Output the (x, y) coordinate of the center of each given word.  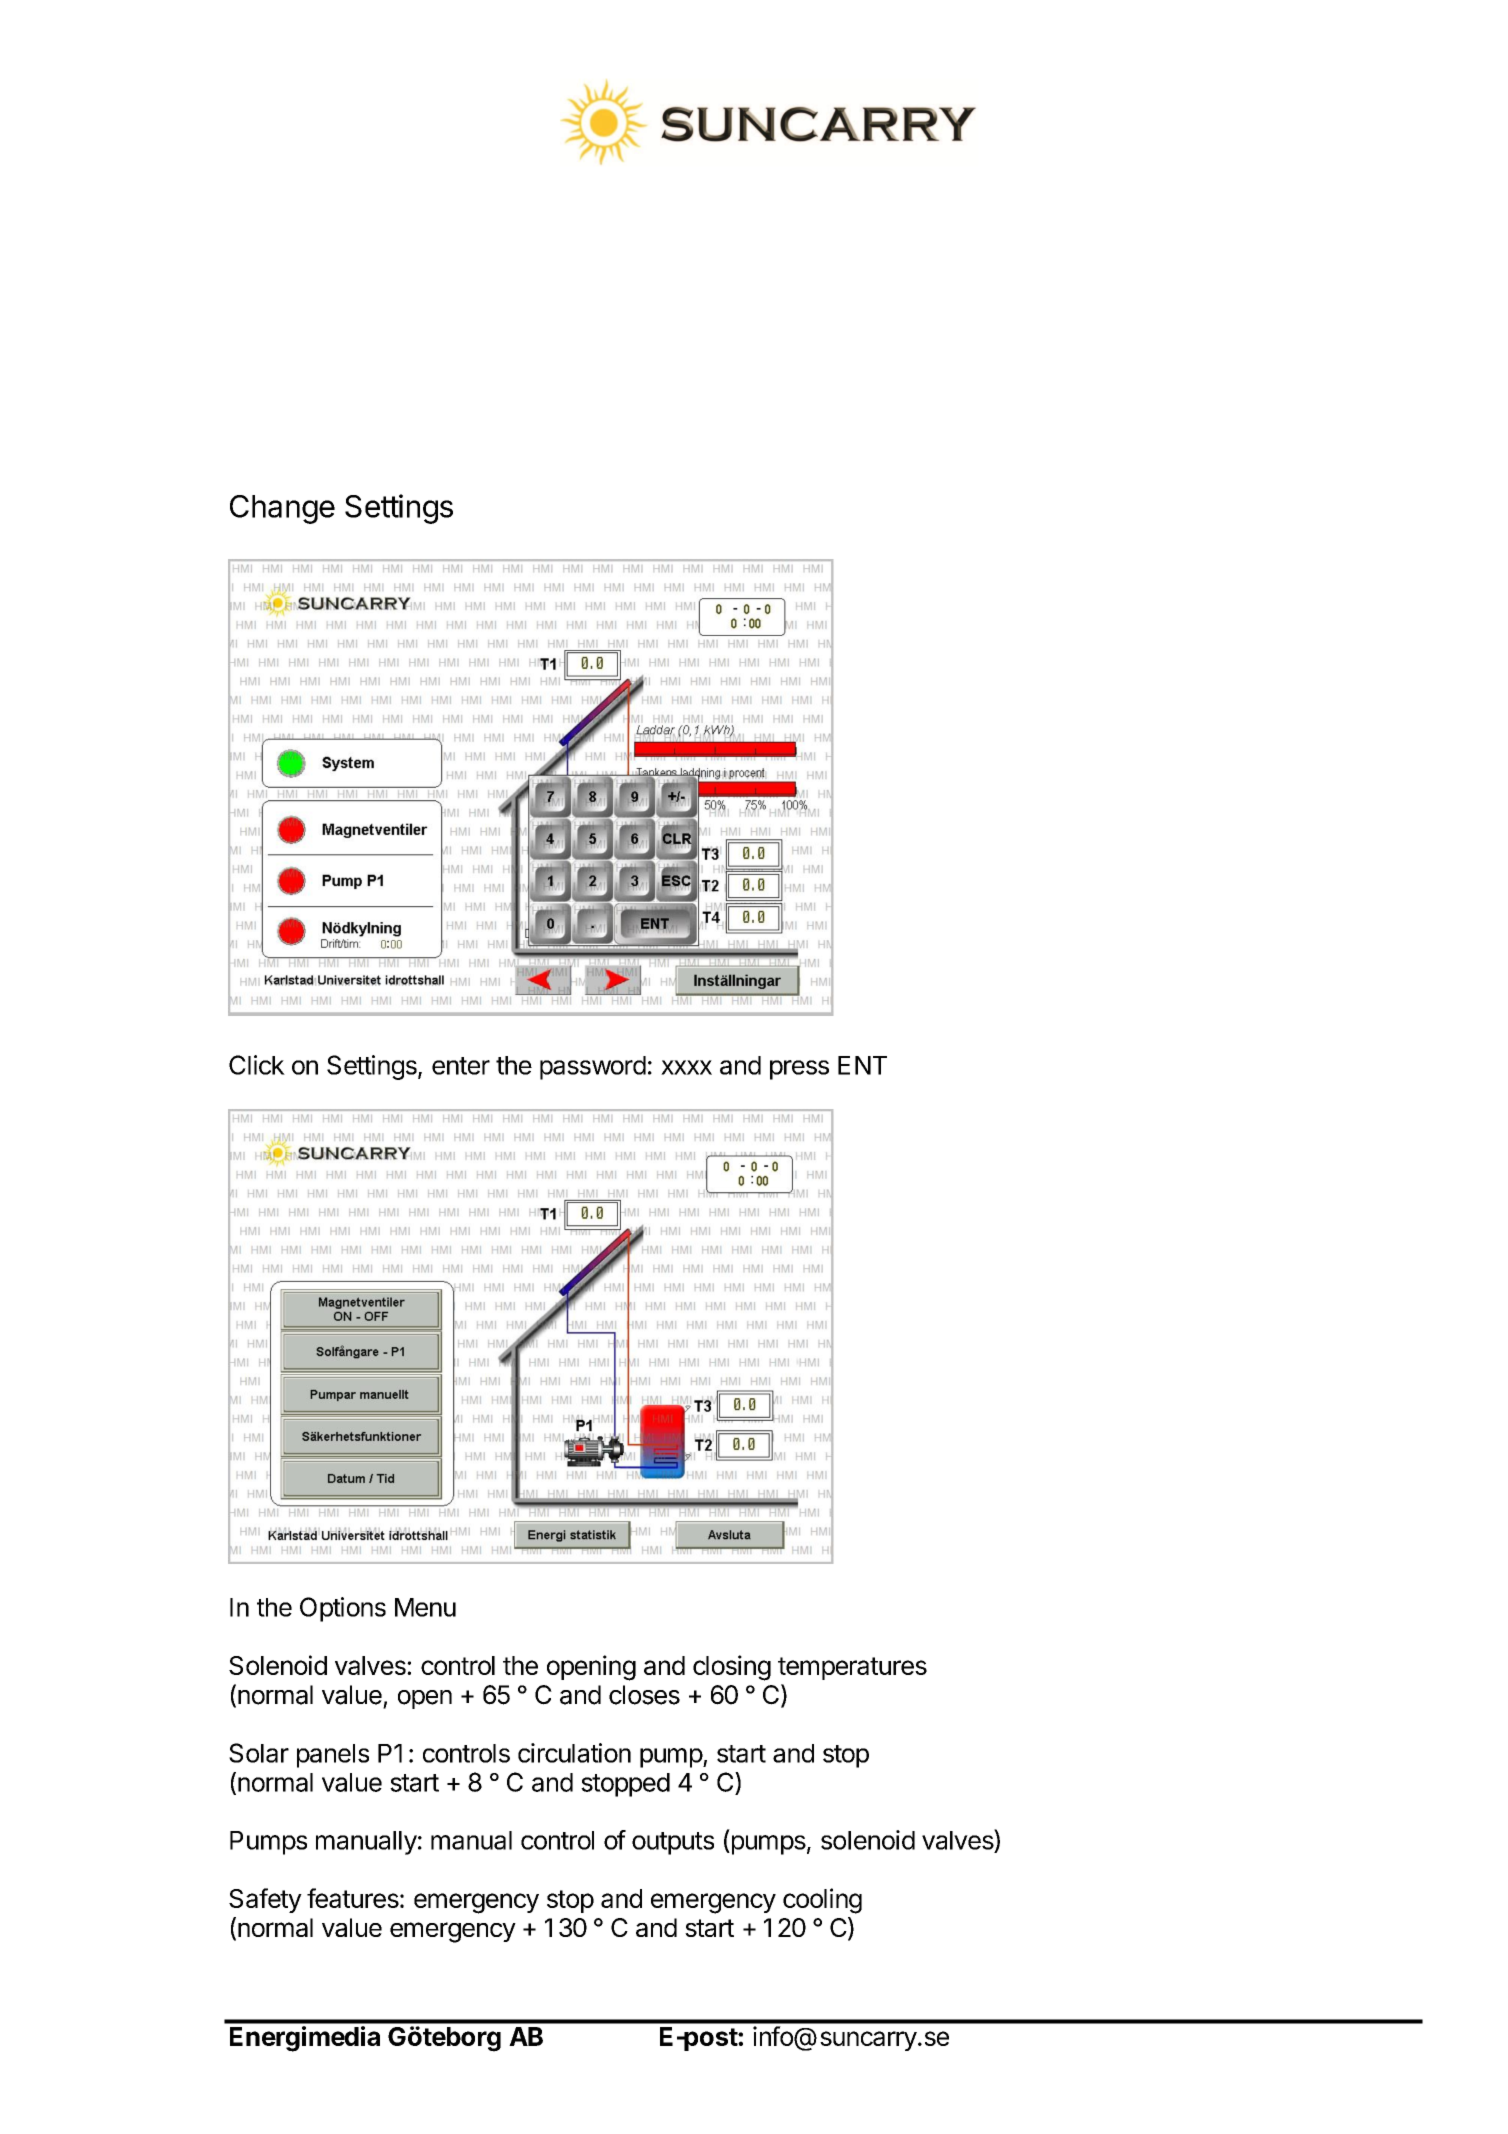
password (593, 1068)
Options (343, 1609)
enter (461, 1066)
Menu (425, 1607)
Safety (265, 1900)
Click (257, 1065)
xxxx (686, 1067)
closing (732, 1668)
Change (282, 509)
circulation (574, 1753)
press (799, 1070)
